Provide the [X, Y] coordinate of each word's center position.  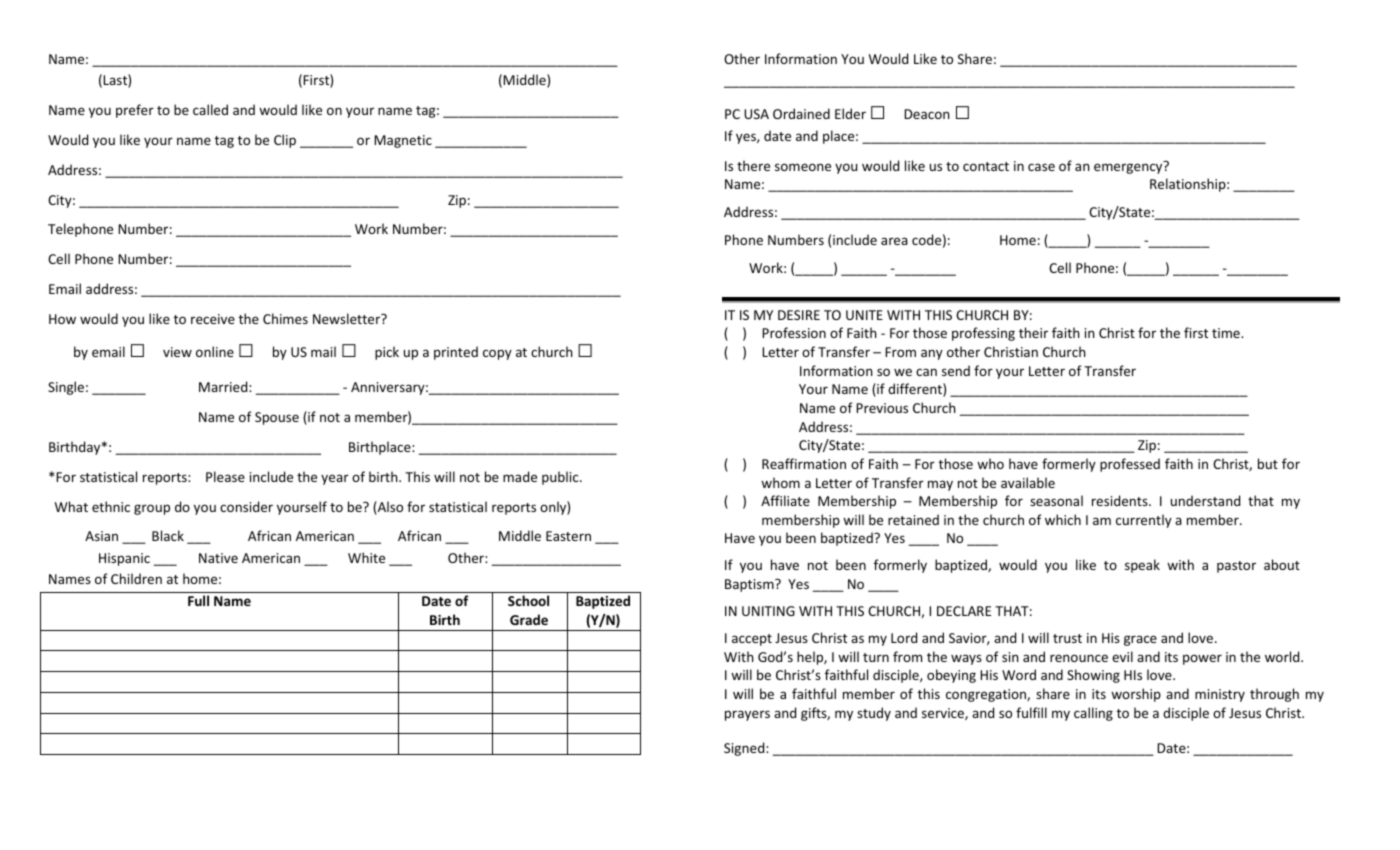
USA [756, 114]
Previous [882, 408]
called [210, 109]
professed [1130, 465]
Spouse [277, 418]
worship [1136, 695]
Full [198, 600]
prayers [747, 715]
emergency [1129, 167]
